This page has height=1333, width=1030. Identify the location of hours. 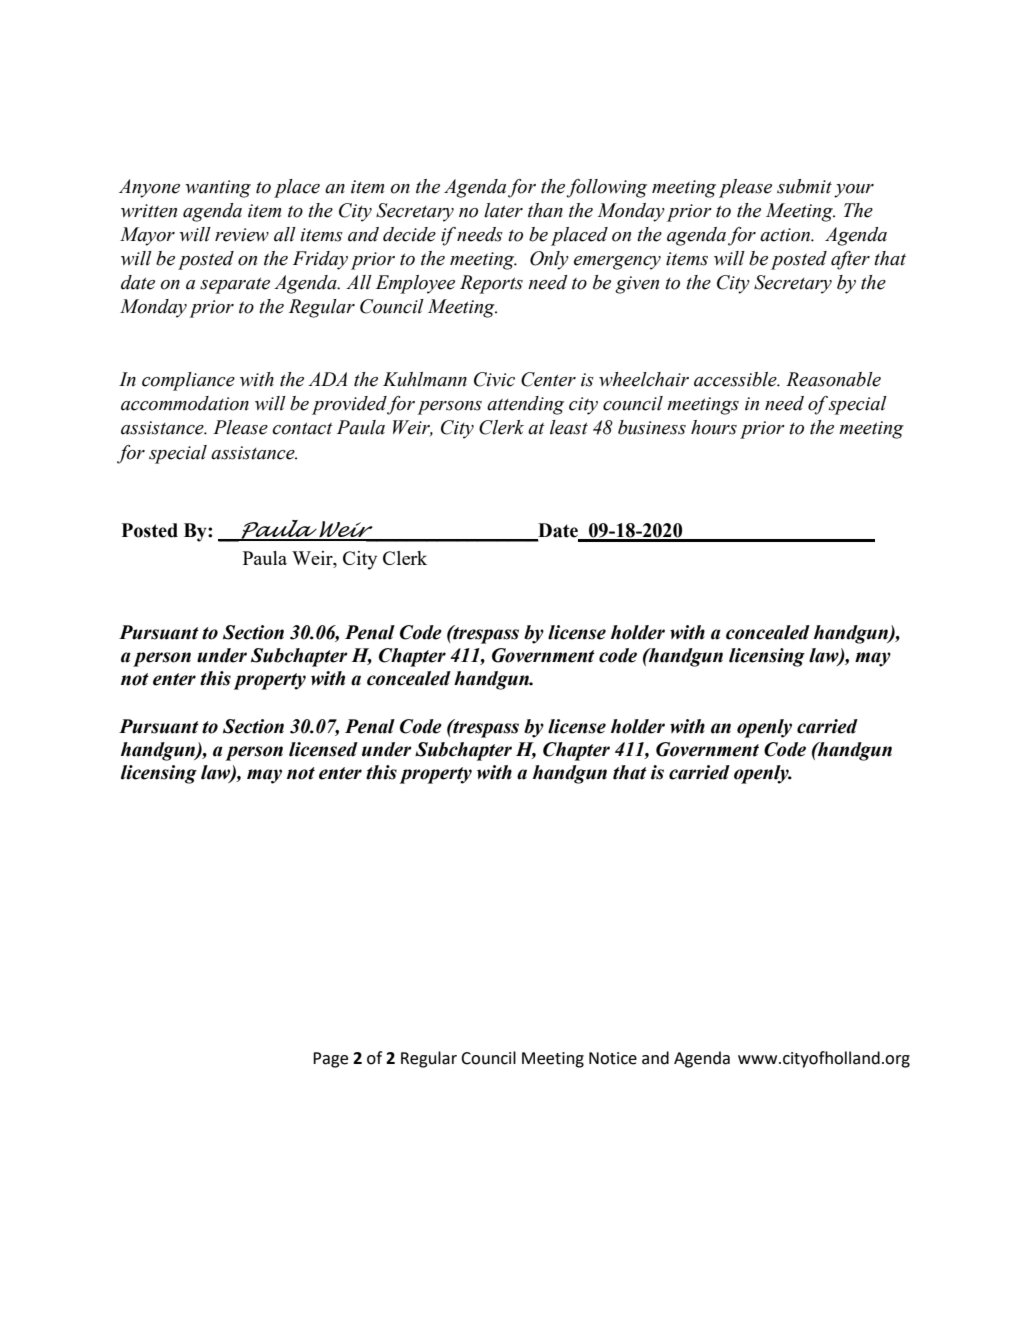
(714, 427).
